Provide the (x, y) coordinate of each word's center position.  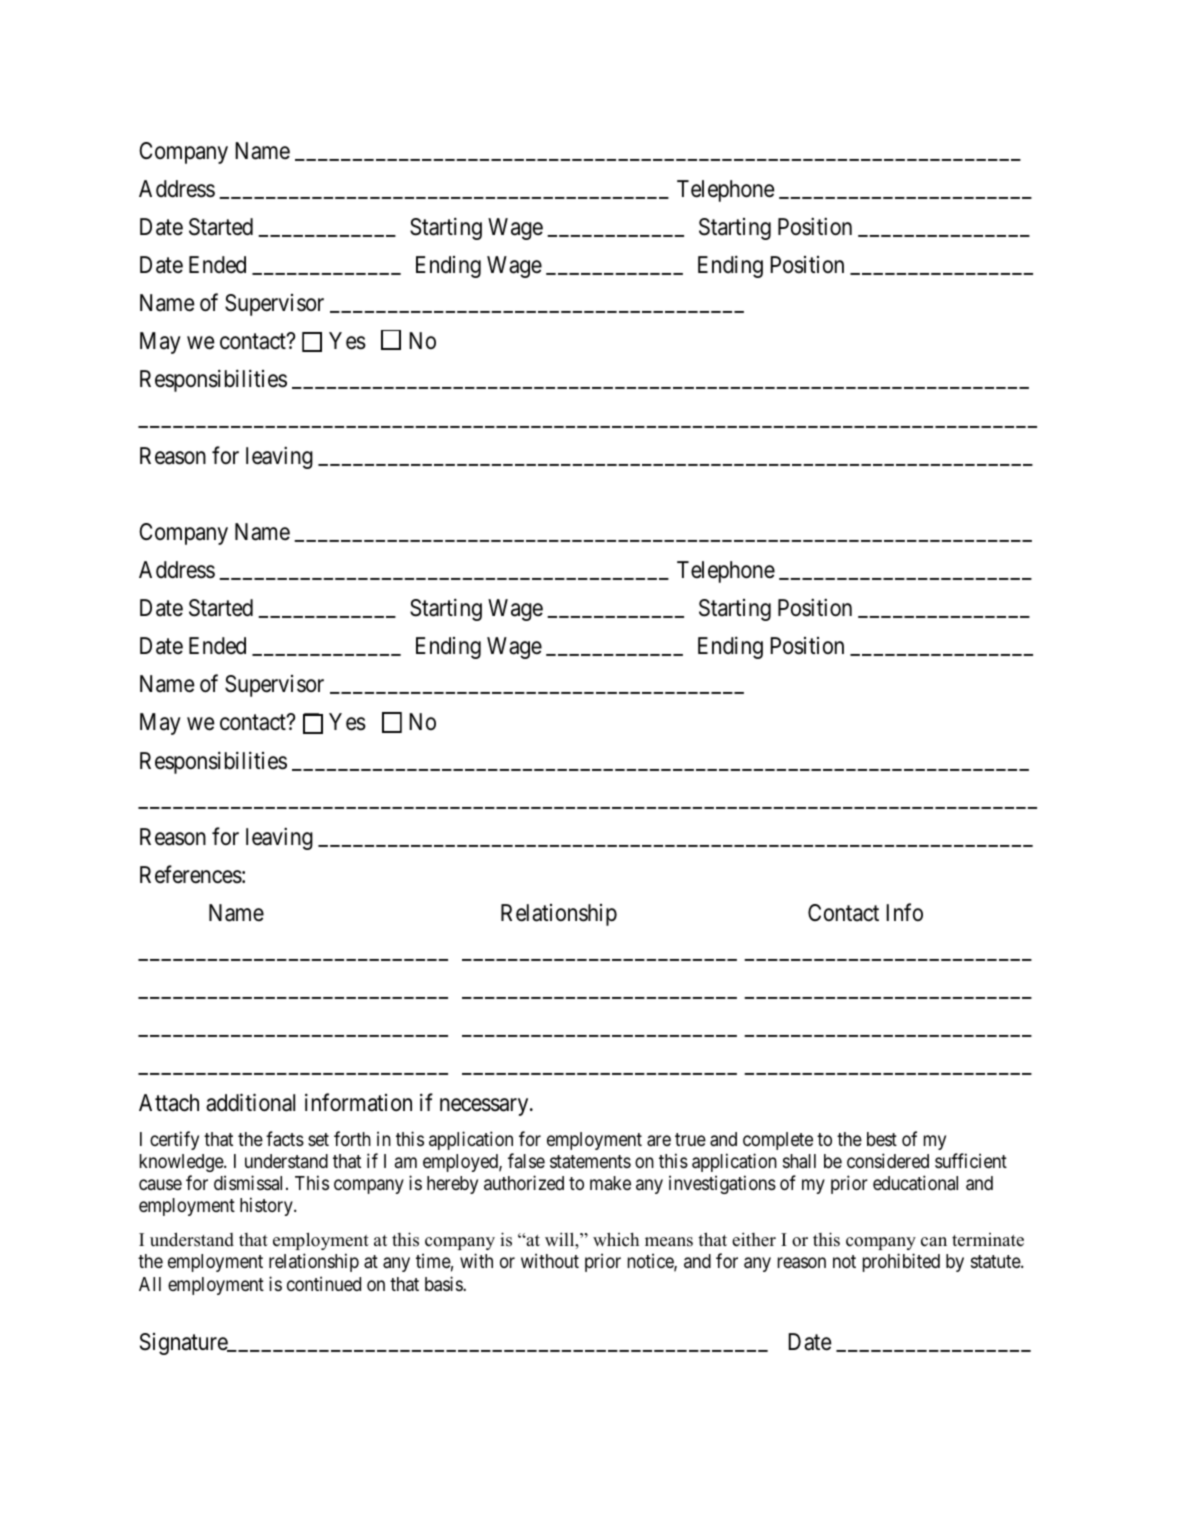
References (191, 874)
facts (285, 1138)
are (659, 1140)
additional (250, 1103)
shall (799, 1161)
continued (324, 1283)
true (690, 1139)
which (616, 1239)
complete (778, 1141)
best (882, 1139)
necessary (485, 1107)
